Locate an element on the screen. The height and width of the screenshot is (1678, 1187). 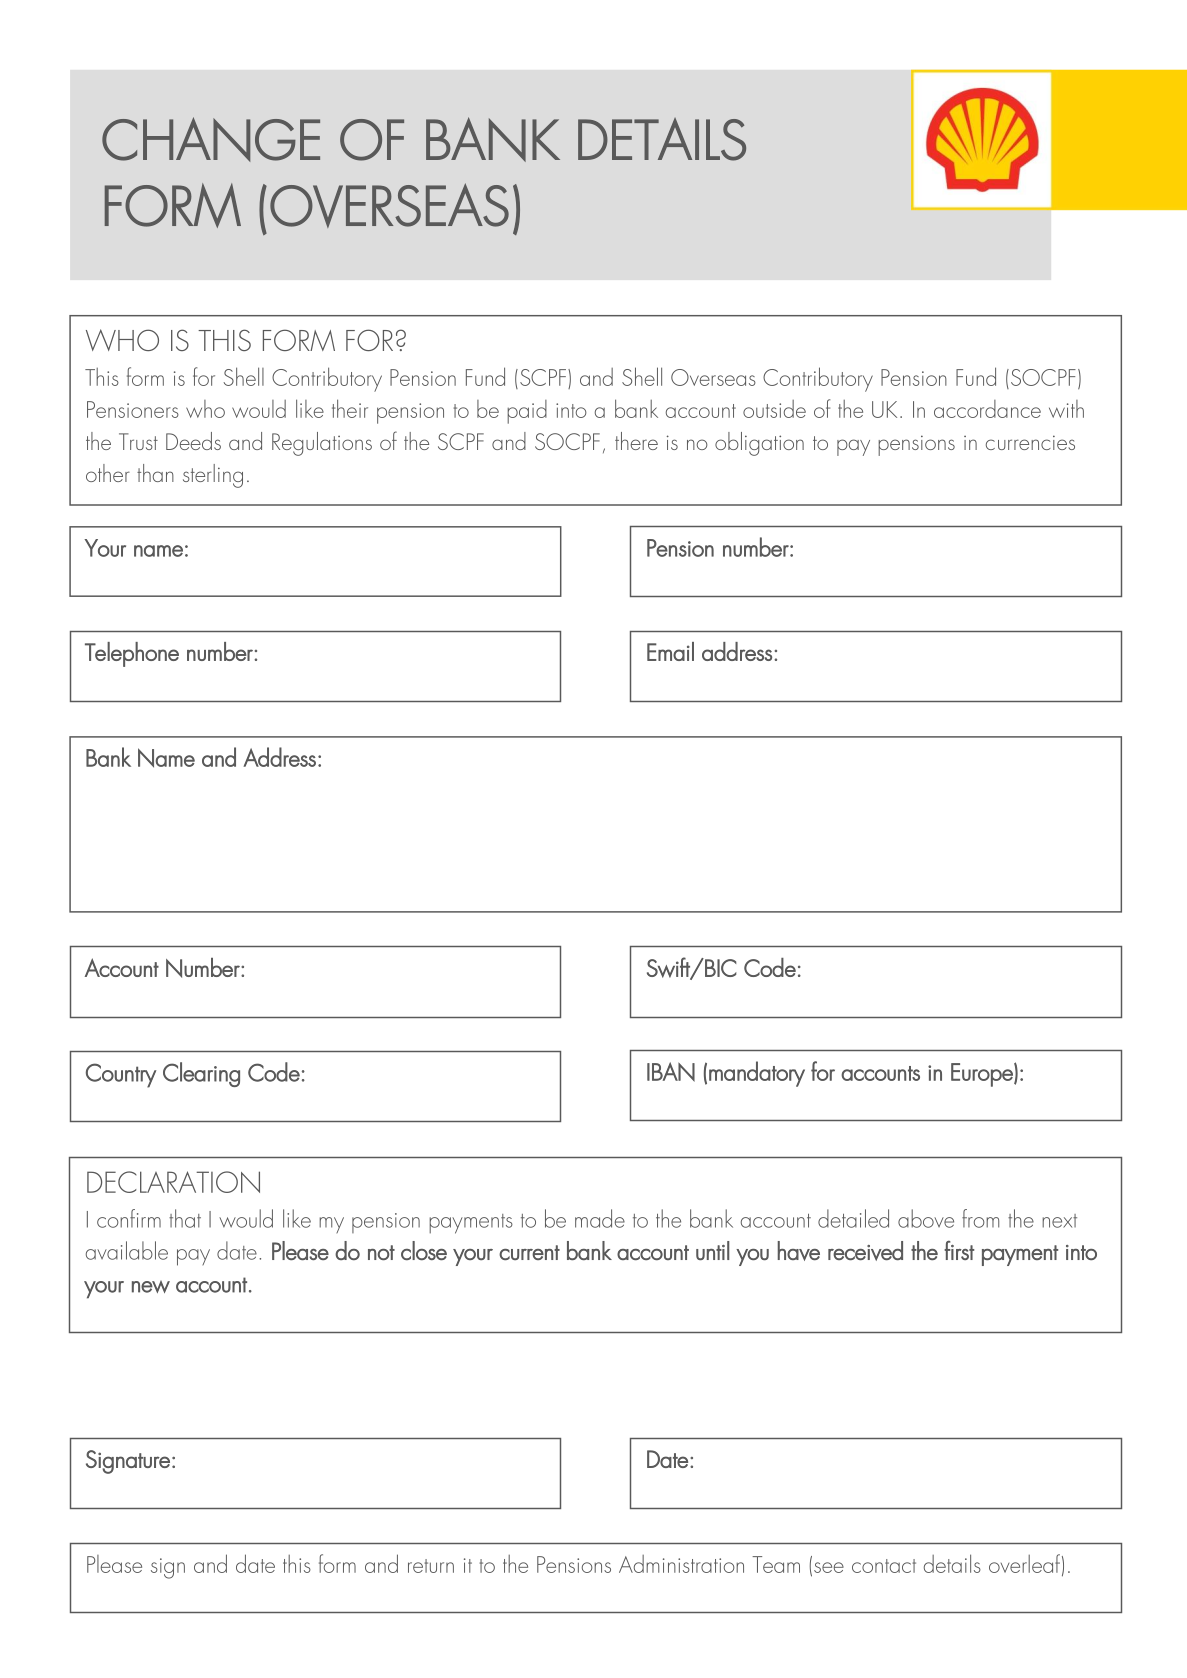
accordance is located at coordinates (987, 409).
